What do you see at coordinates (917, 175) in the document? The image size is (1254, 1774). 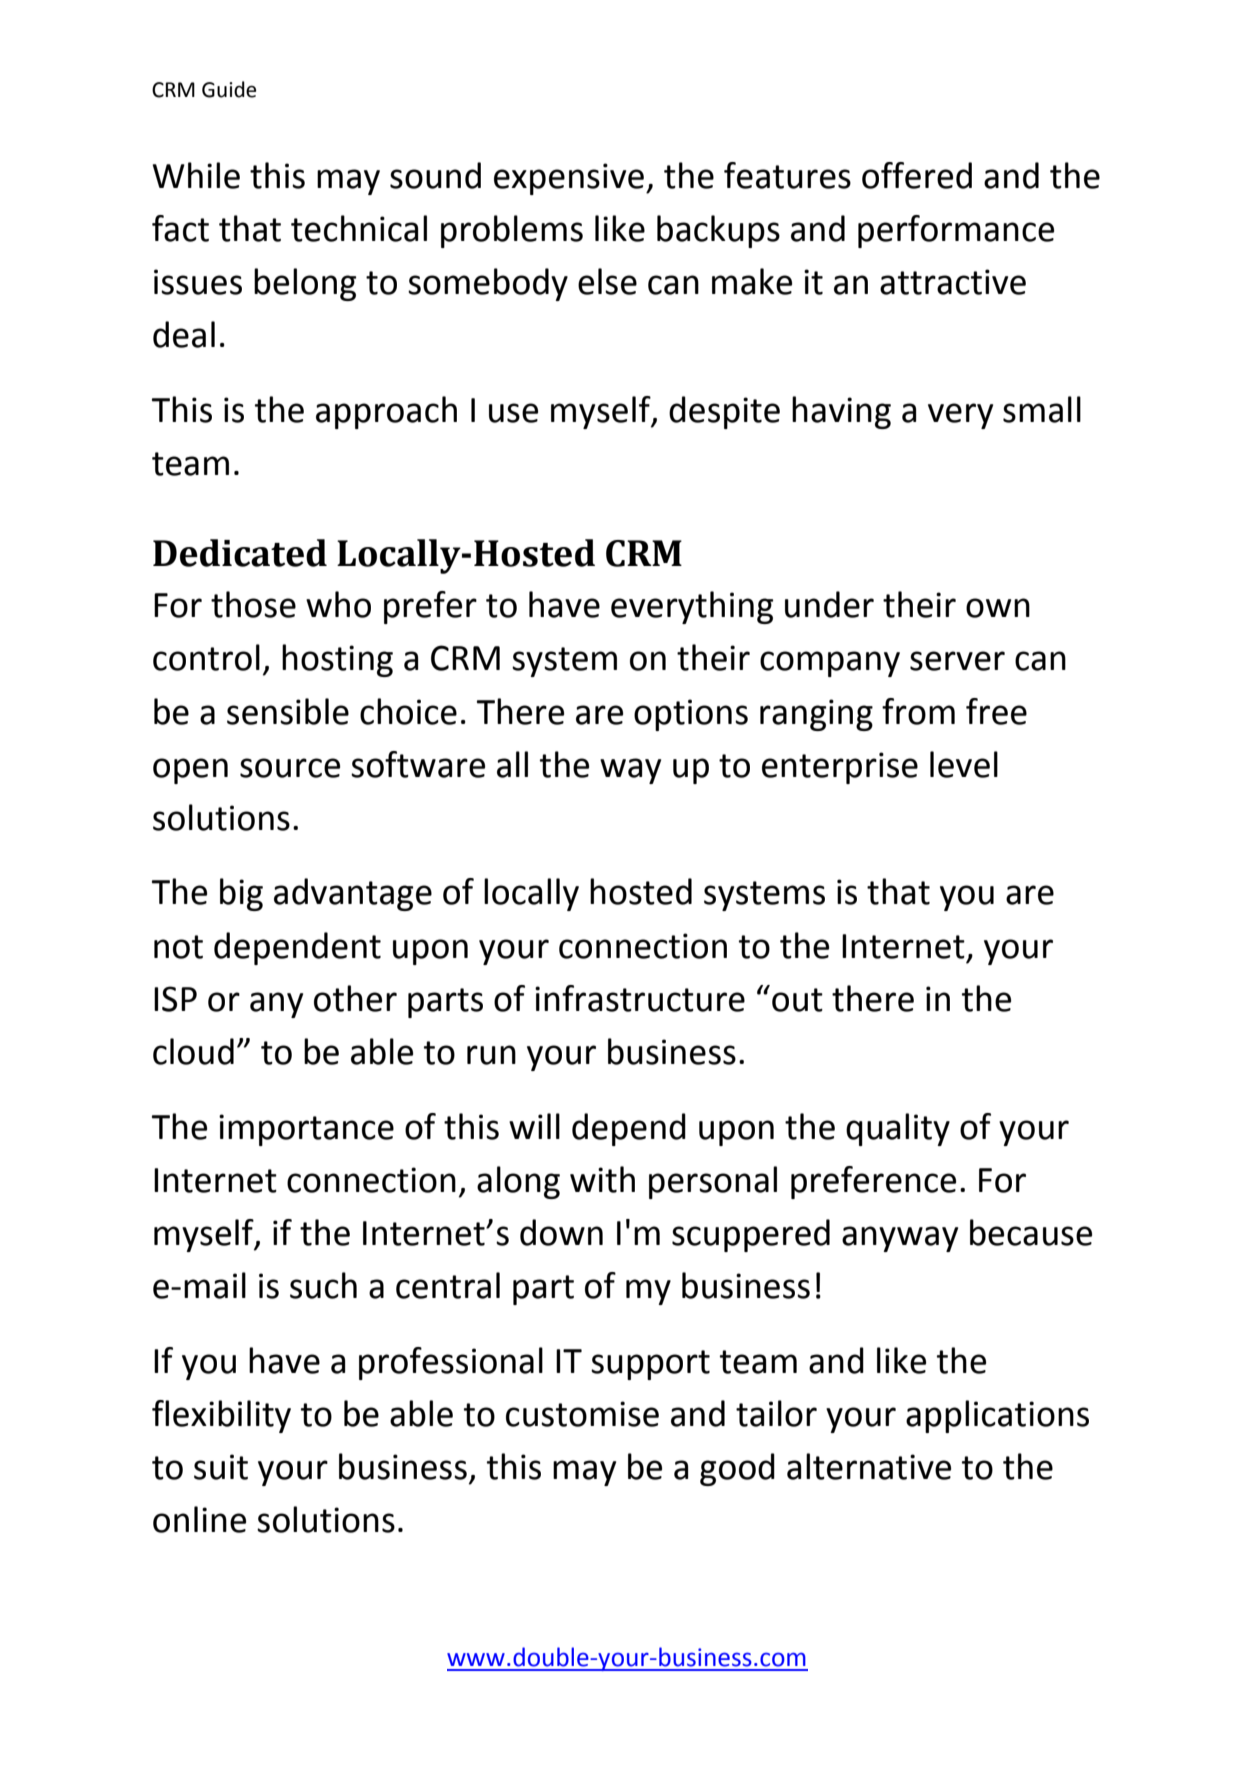 I see `offered` at bounding box center [917, 175].
